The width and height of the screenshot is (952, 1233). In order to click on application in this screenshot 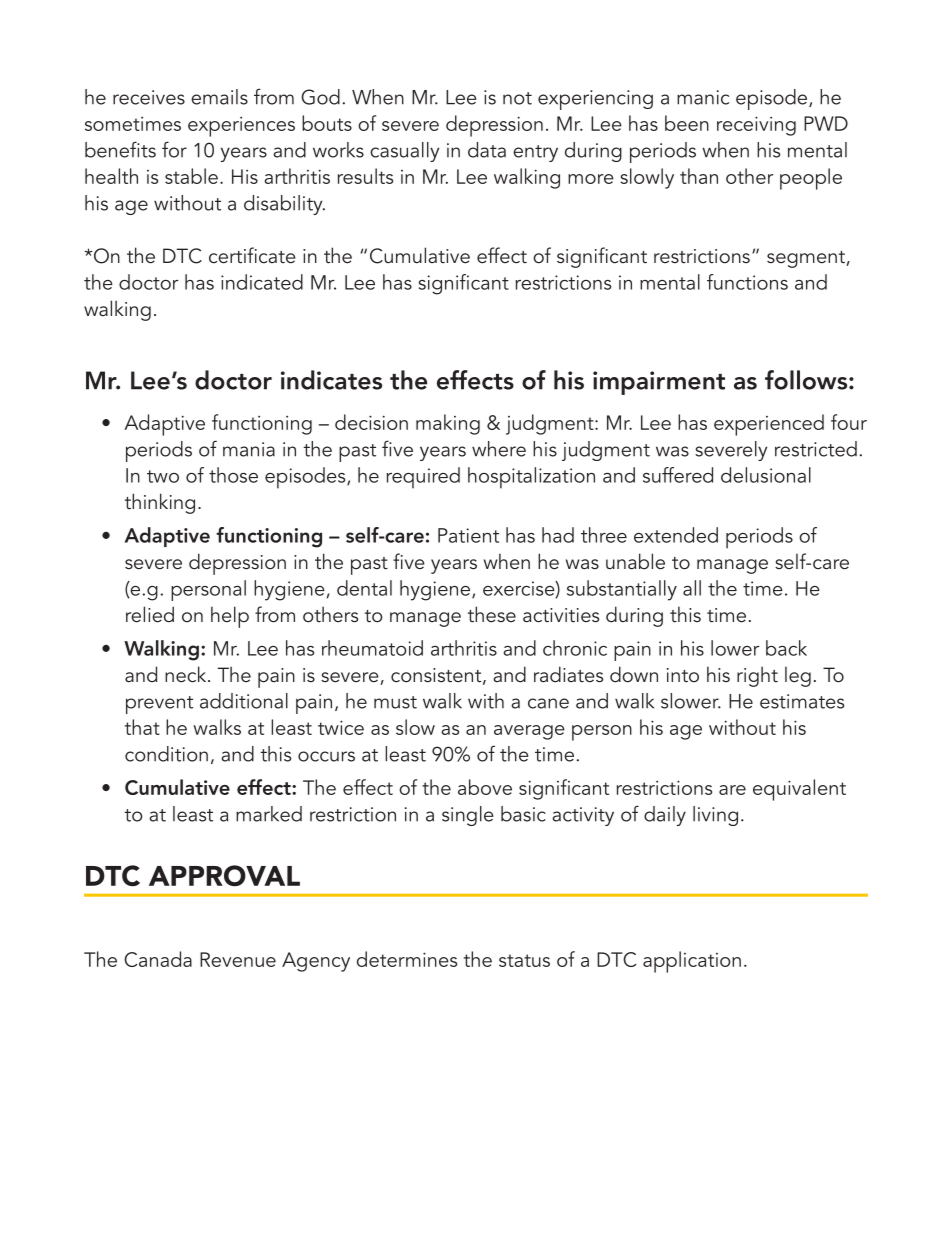, I will do `click(692, 962)`.
